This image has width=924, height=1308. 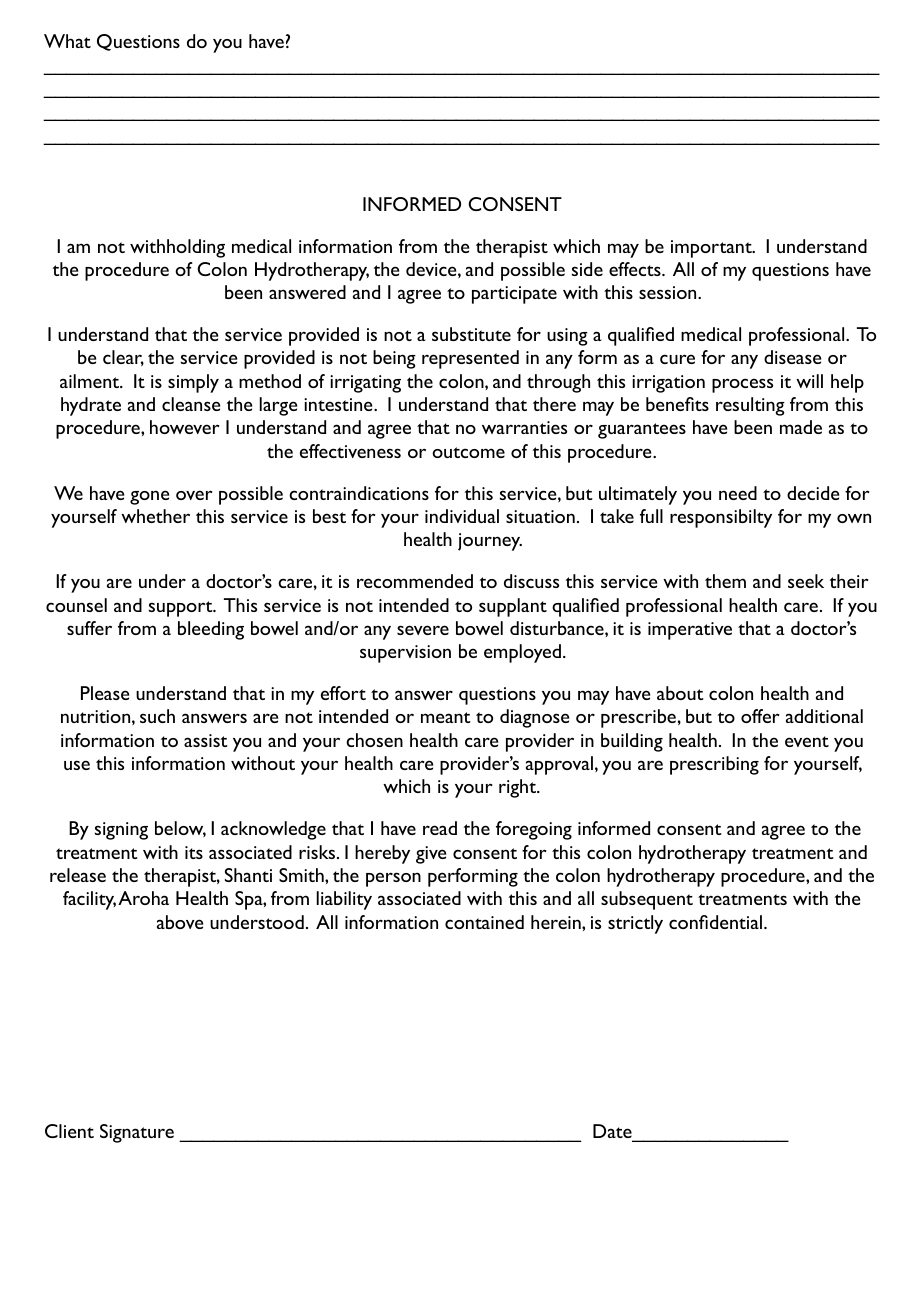 What do you see at coordinates (149, 497) in the image?
I see `gone` at bounding box center [149, 497].
